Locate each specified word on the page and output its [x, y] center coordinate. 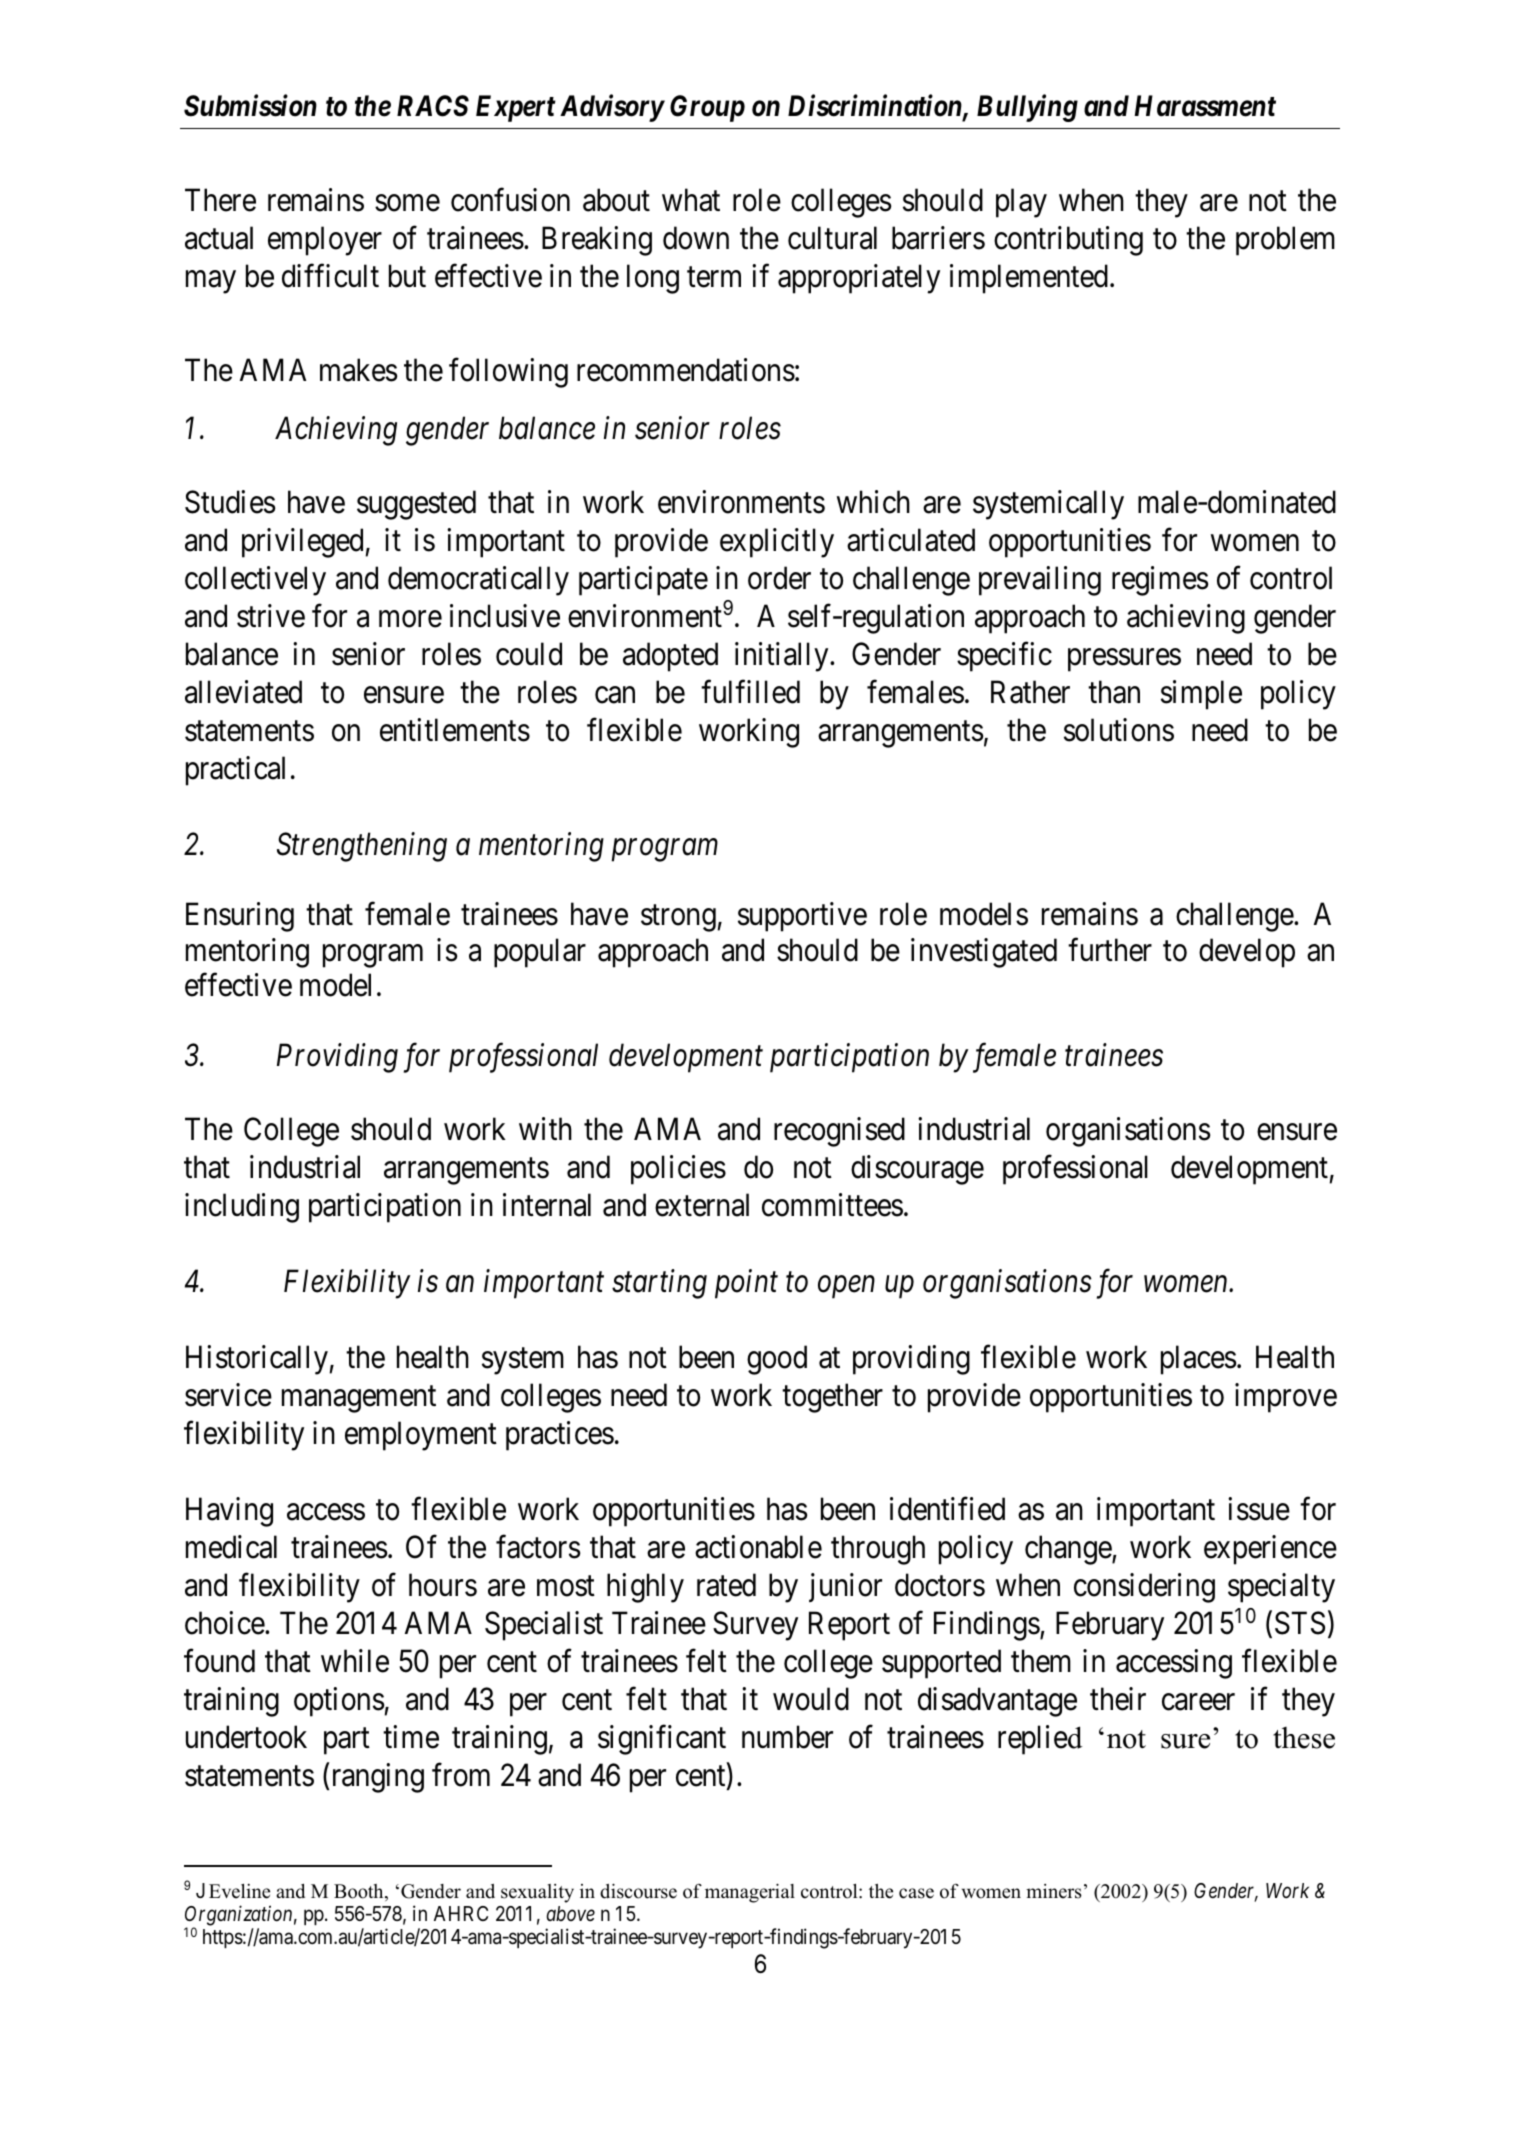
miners [1054, 1891]
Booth [360, 1892]
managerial [750, 1893]
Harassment [1205, 106]
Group [707, 108]
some [407, 203]
